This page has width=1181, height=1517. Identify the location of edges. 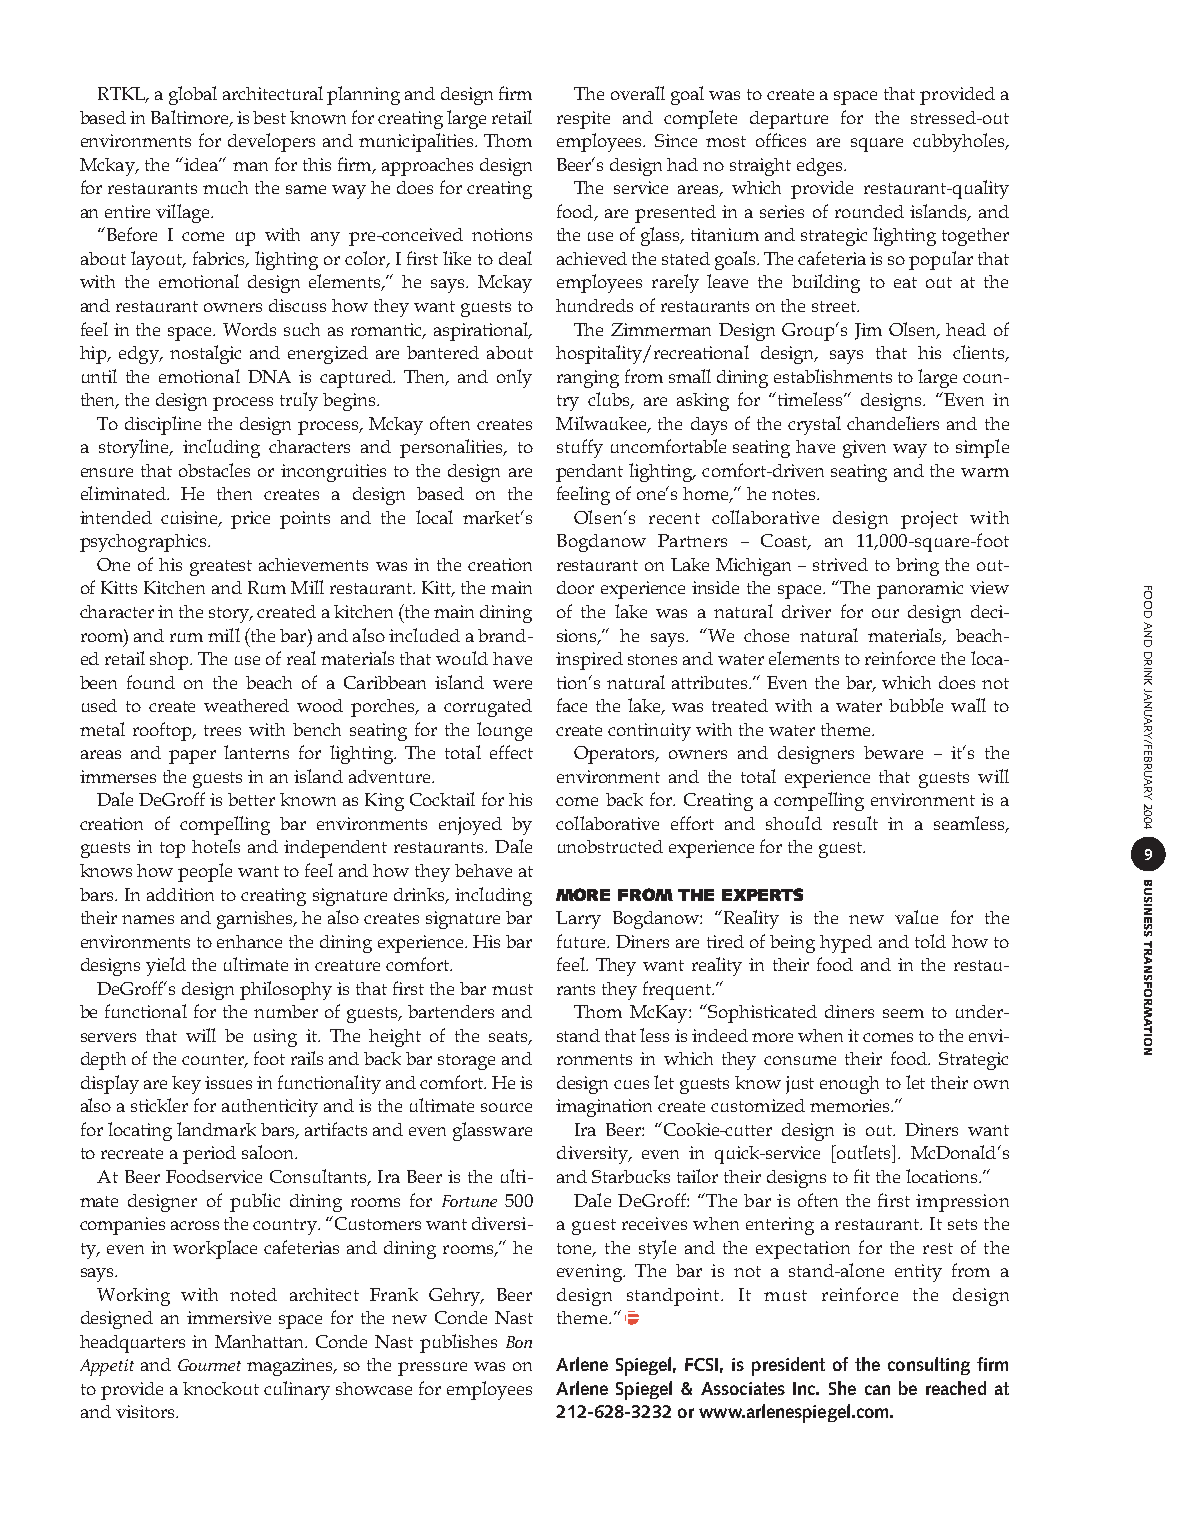
(821, 167).
